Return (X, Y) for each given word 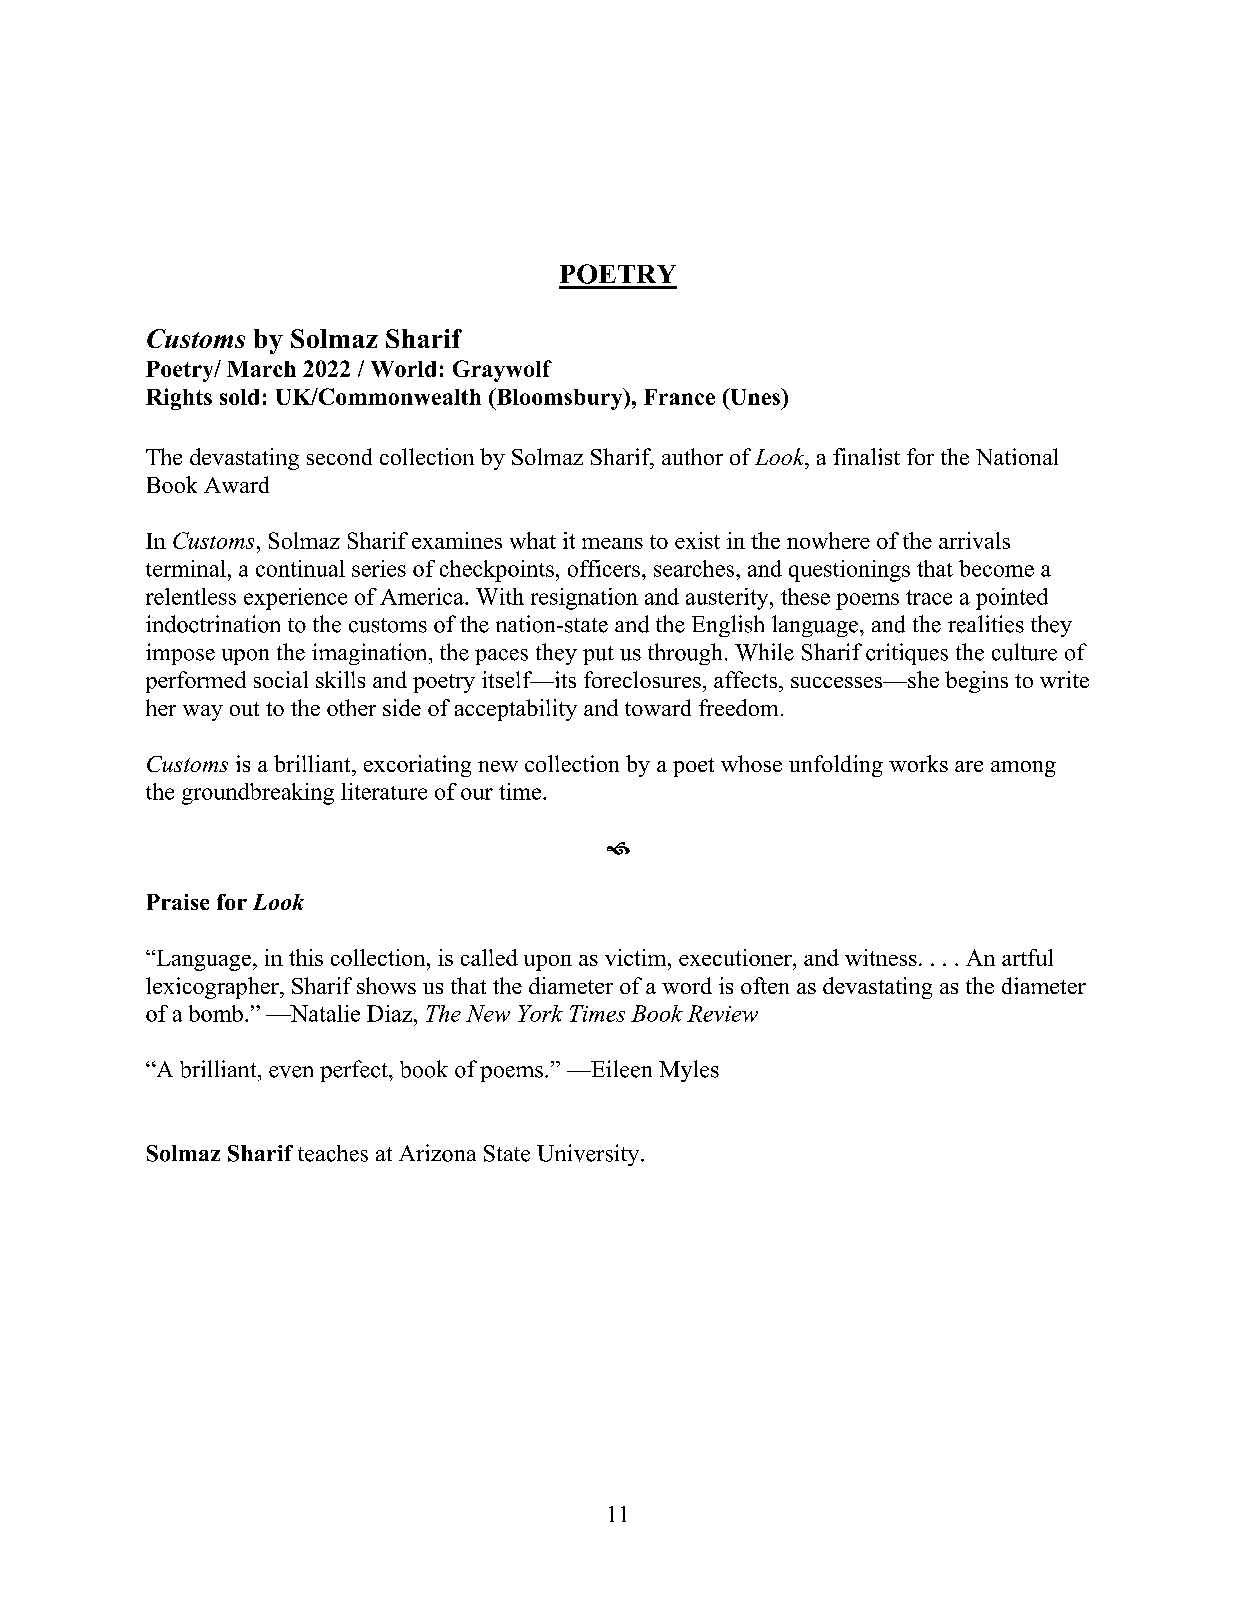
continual (300, 568)
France (679, 397)
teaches (333, 1153)
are (969, 766)
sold (239, 397)
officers (604, 568)
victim (637, 957)
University (589, 1155)
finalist (866, 456)
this (306, 957)
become (996, 568)
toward (658, 707)
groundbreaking (258, 794)
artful (1027, 957)
